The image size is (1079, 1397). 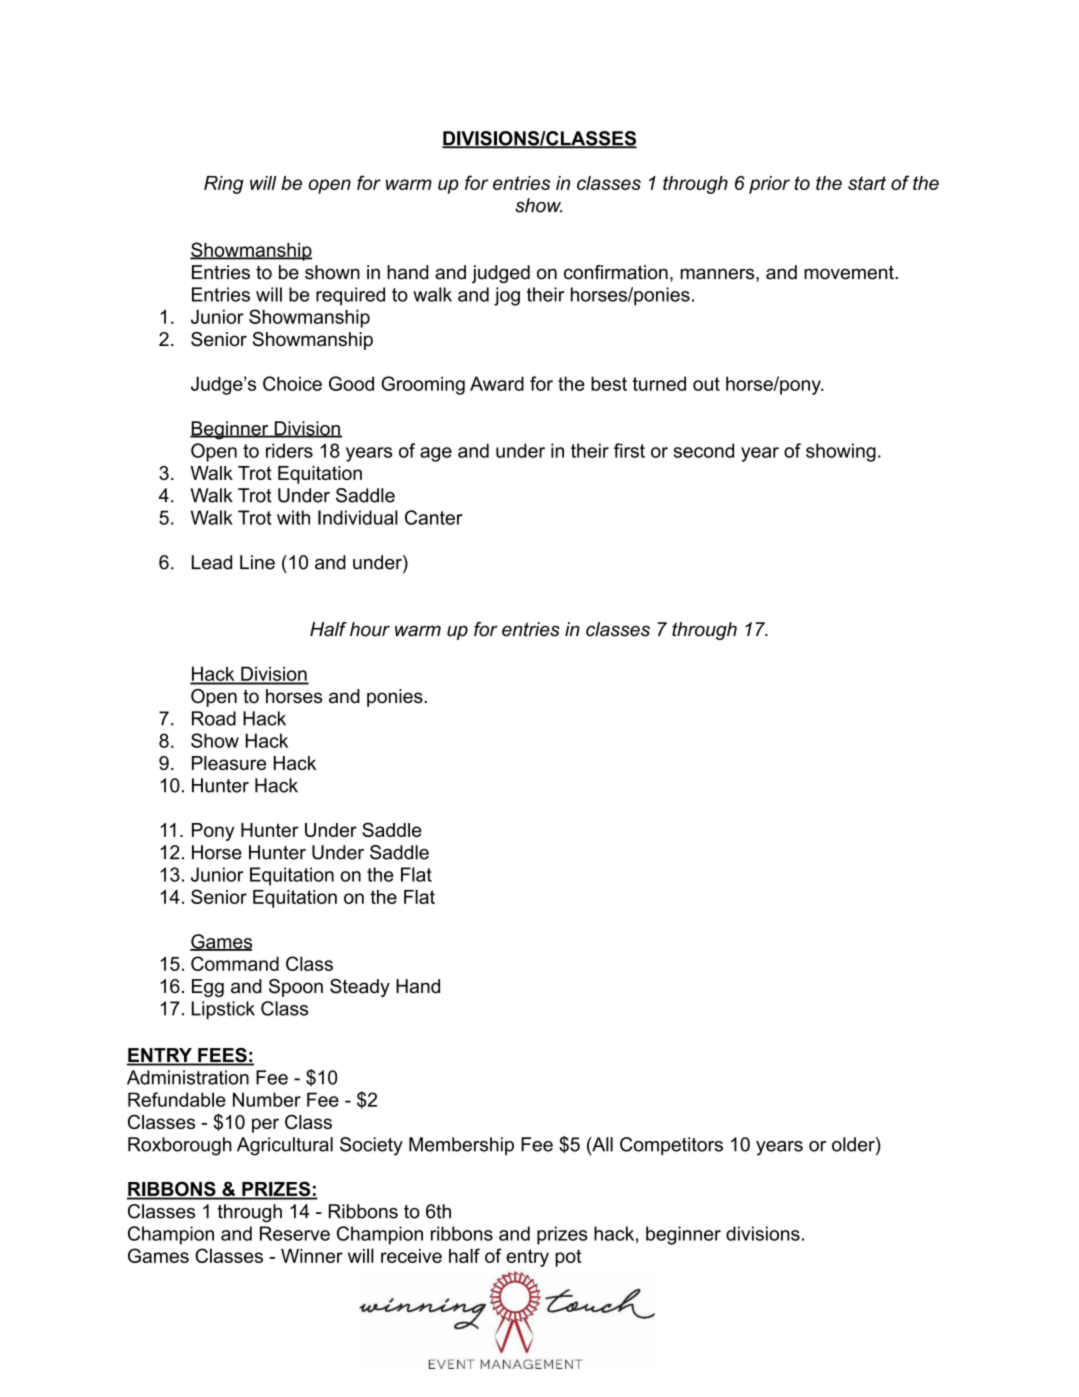 What do you see at coordinates (360, 988) in the screenshot?
I see `Steady` at bounding box center [360, 988].
